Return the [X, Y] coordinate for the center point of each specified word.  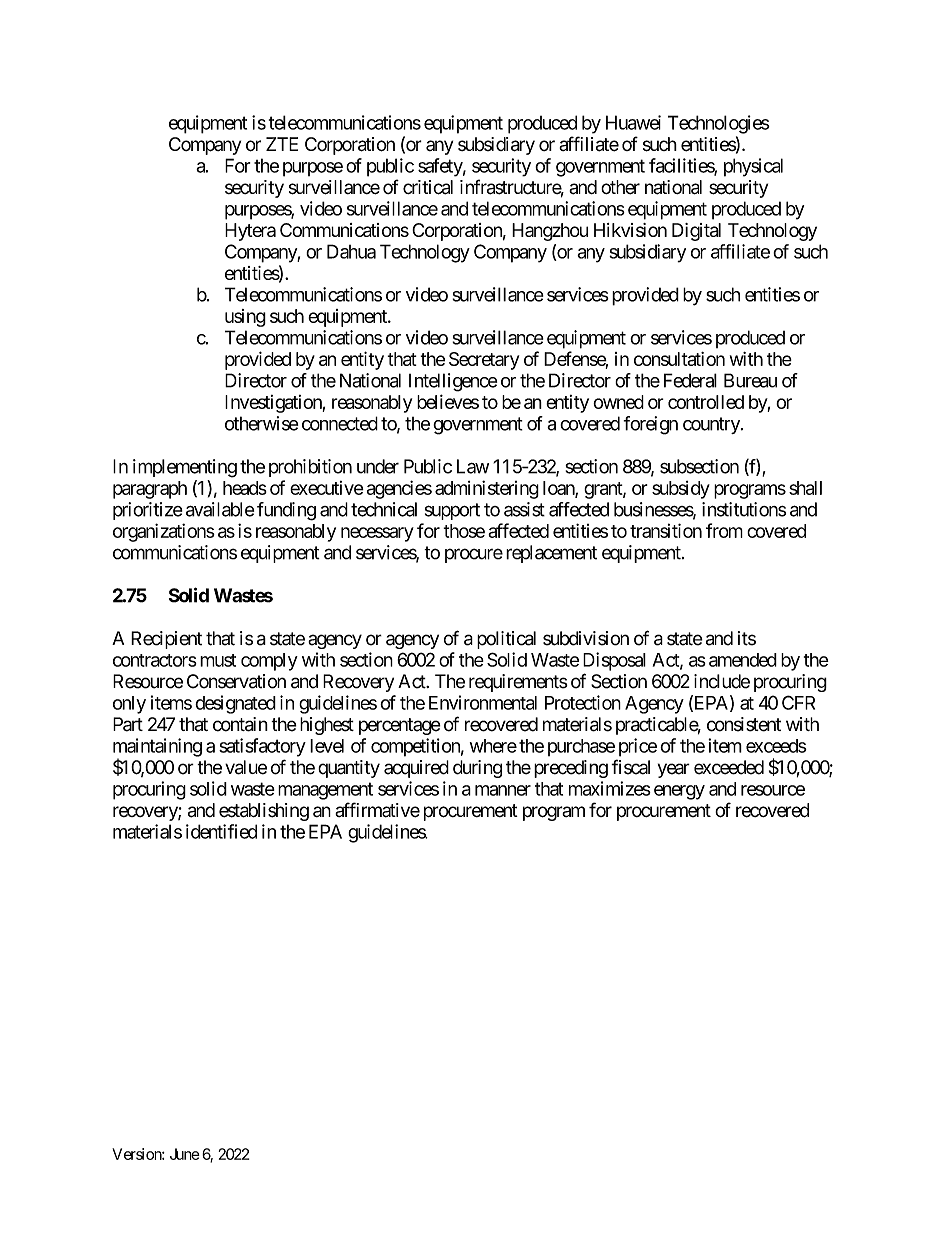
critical [428, 187]
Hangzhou [550, 232]
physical [753, 167]
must [218, 660]
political [506, 640]
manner [503, 790]
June [185, 1154]
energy [679, 792]
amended [743, 660]
